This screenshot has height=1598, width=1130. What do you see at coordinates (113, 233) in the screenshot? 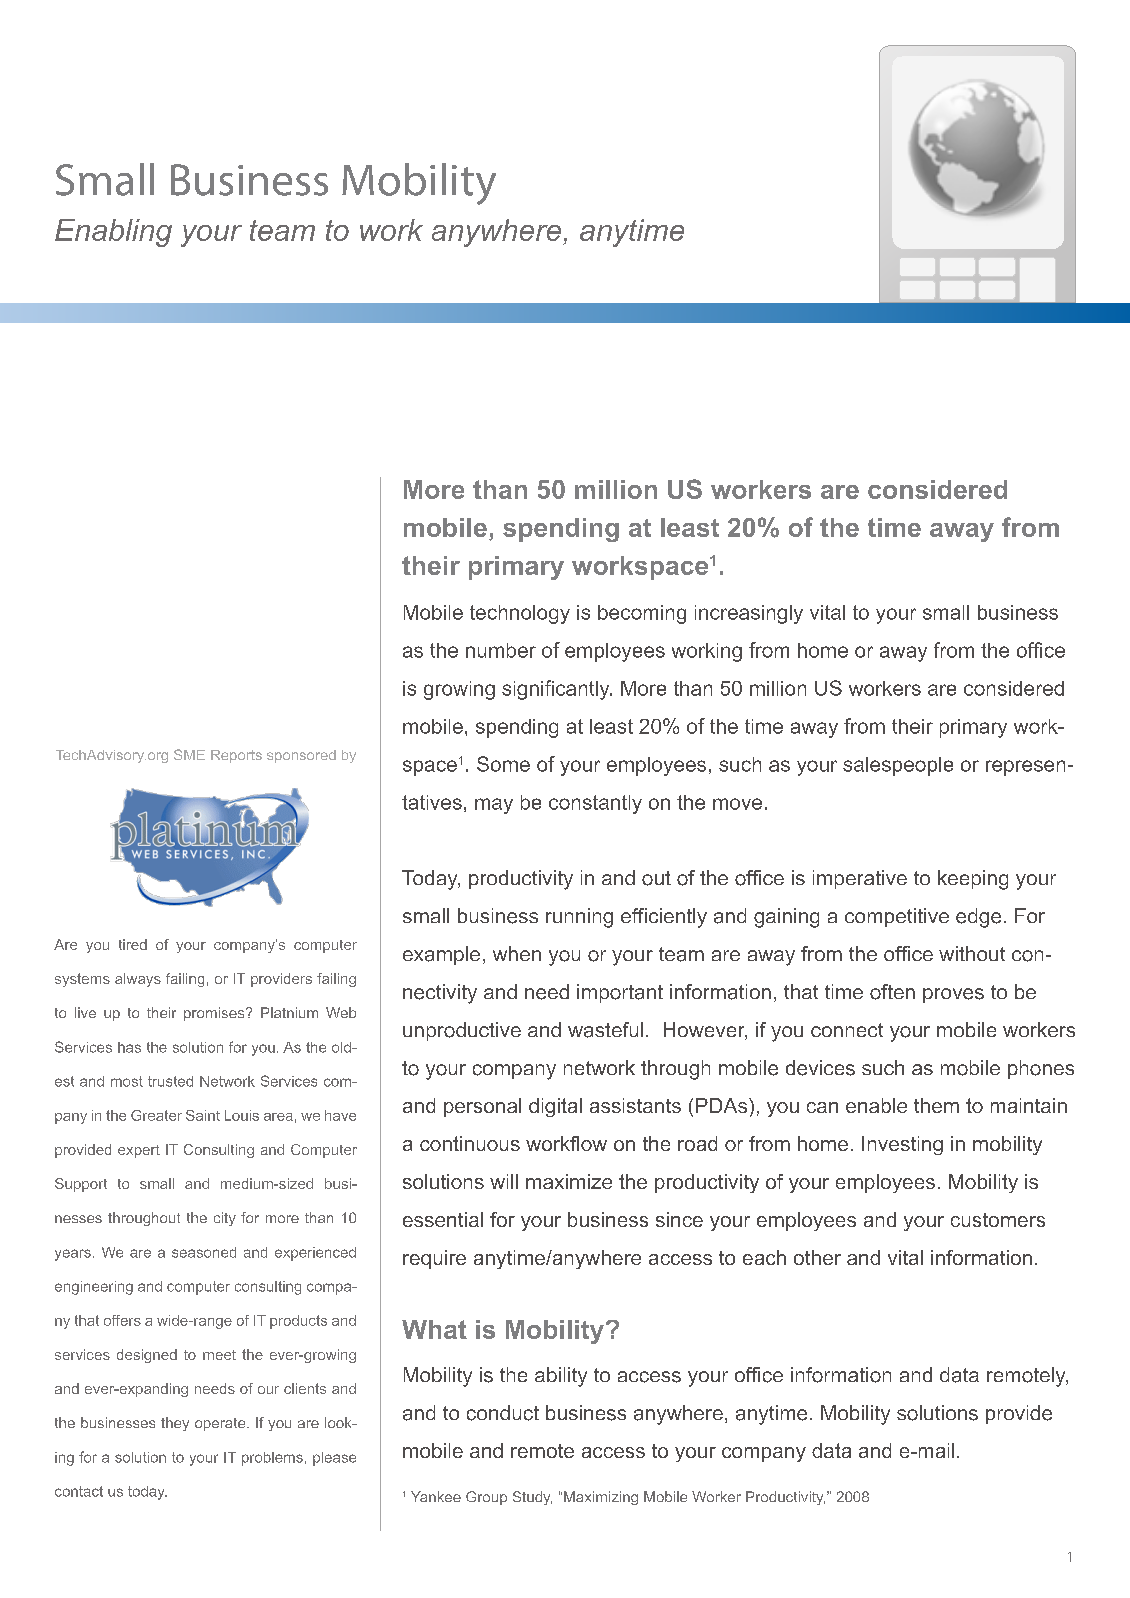
I see `Enabling` at bounding box center [113, 233].
